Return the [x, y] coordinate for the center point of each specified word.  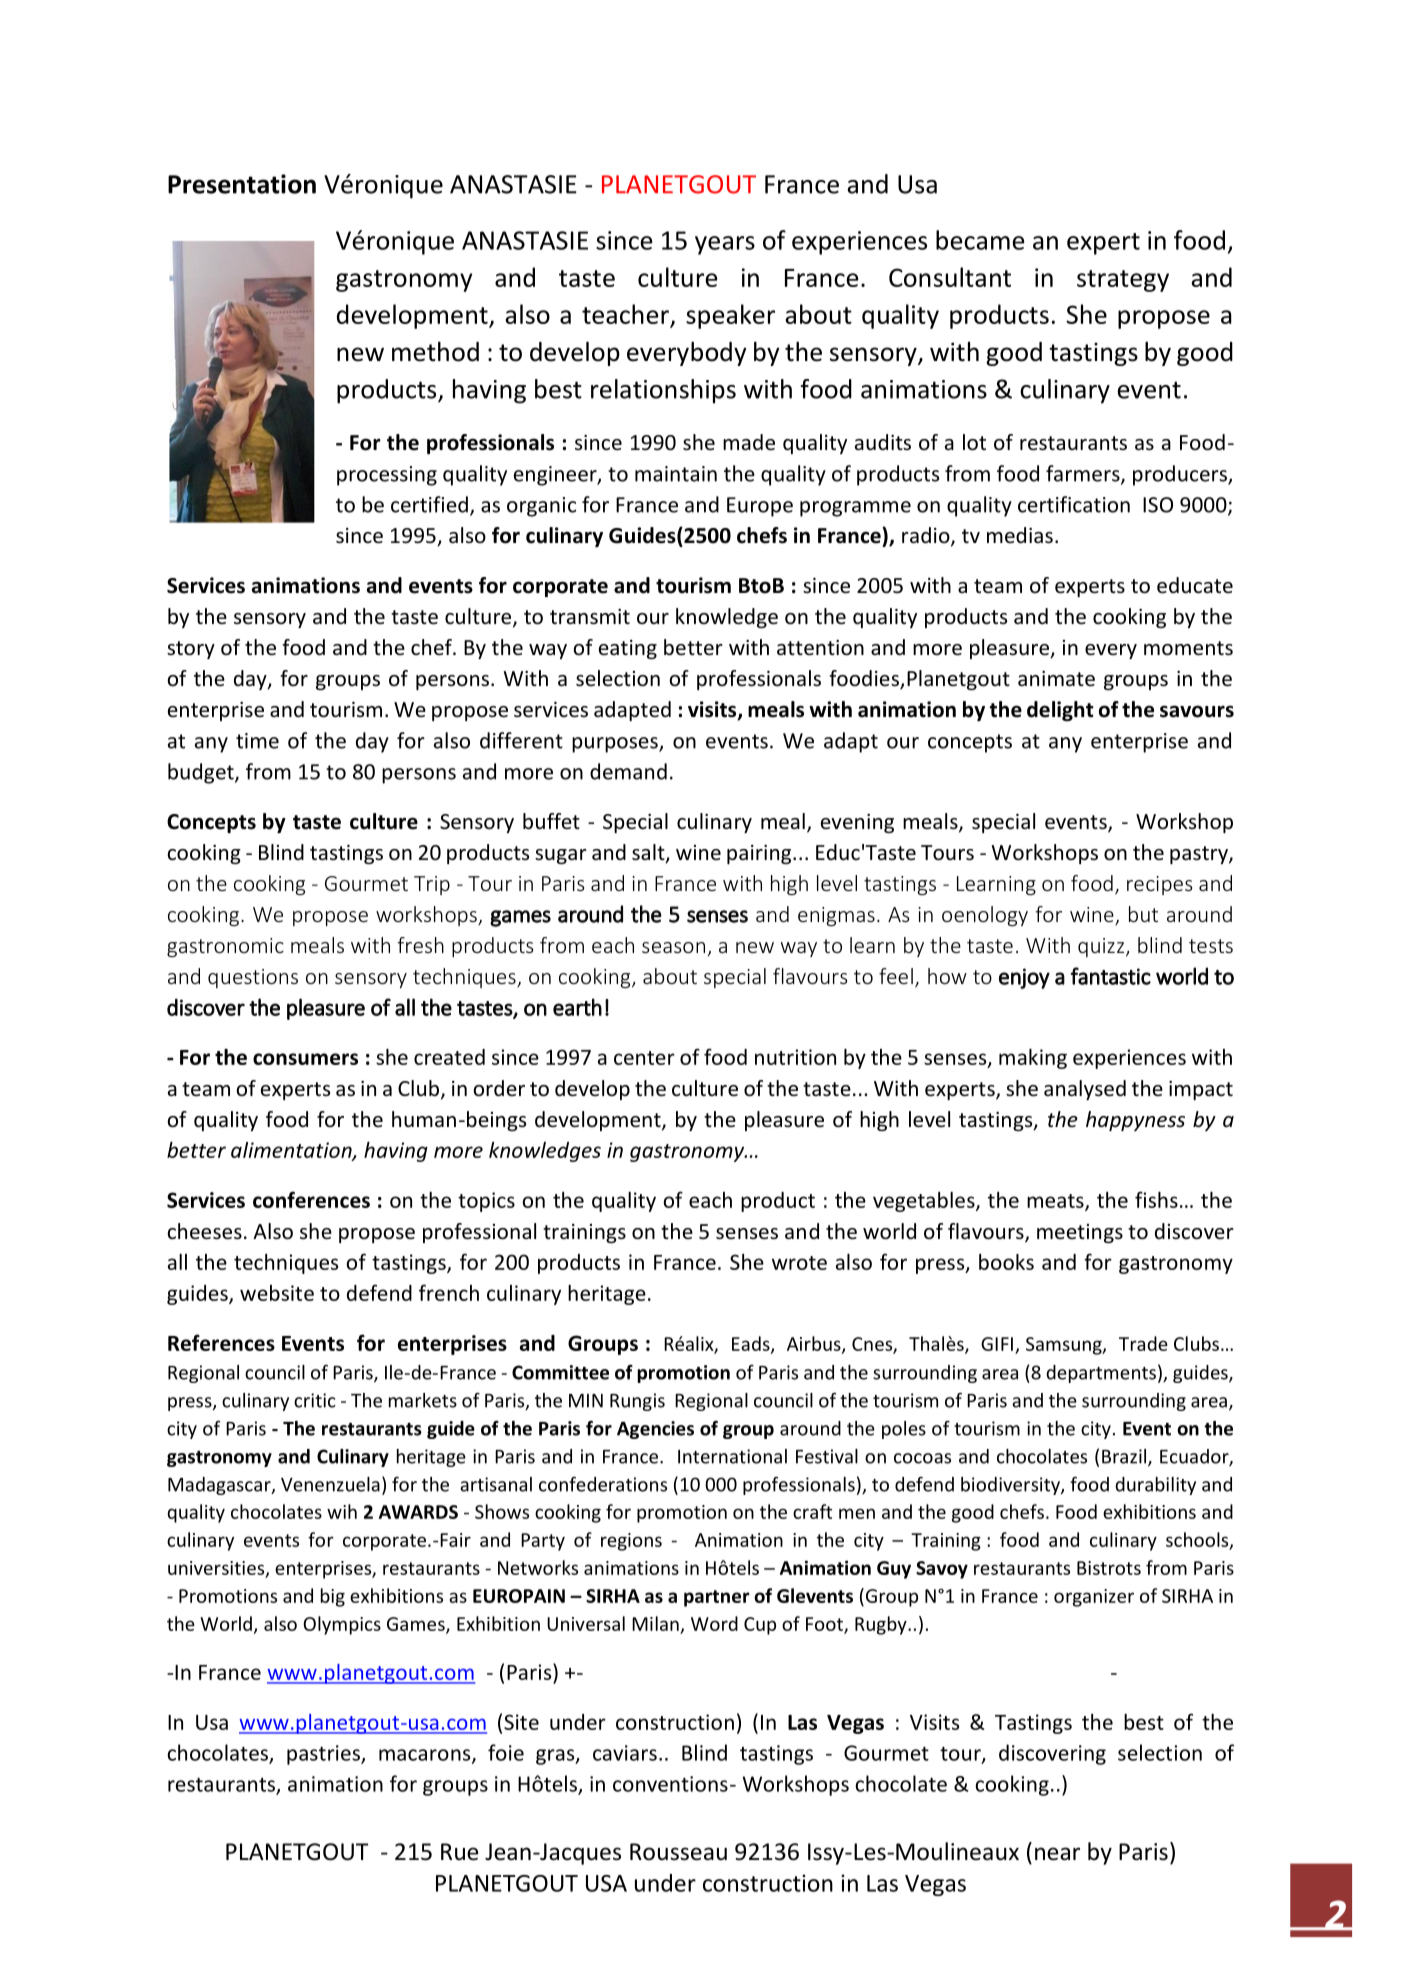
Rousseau [678, 1852]
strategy [1123, 281]
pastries [324, 1755]
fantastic [1111, 976]
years [725, 245]
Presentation [242, 184]
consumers [305, 1059]
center [644, 1058]
